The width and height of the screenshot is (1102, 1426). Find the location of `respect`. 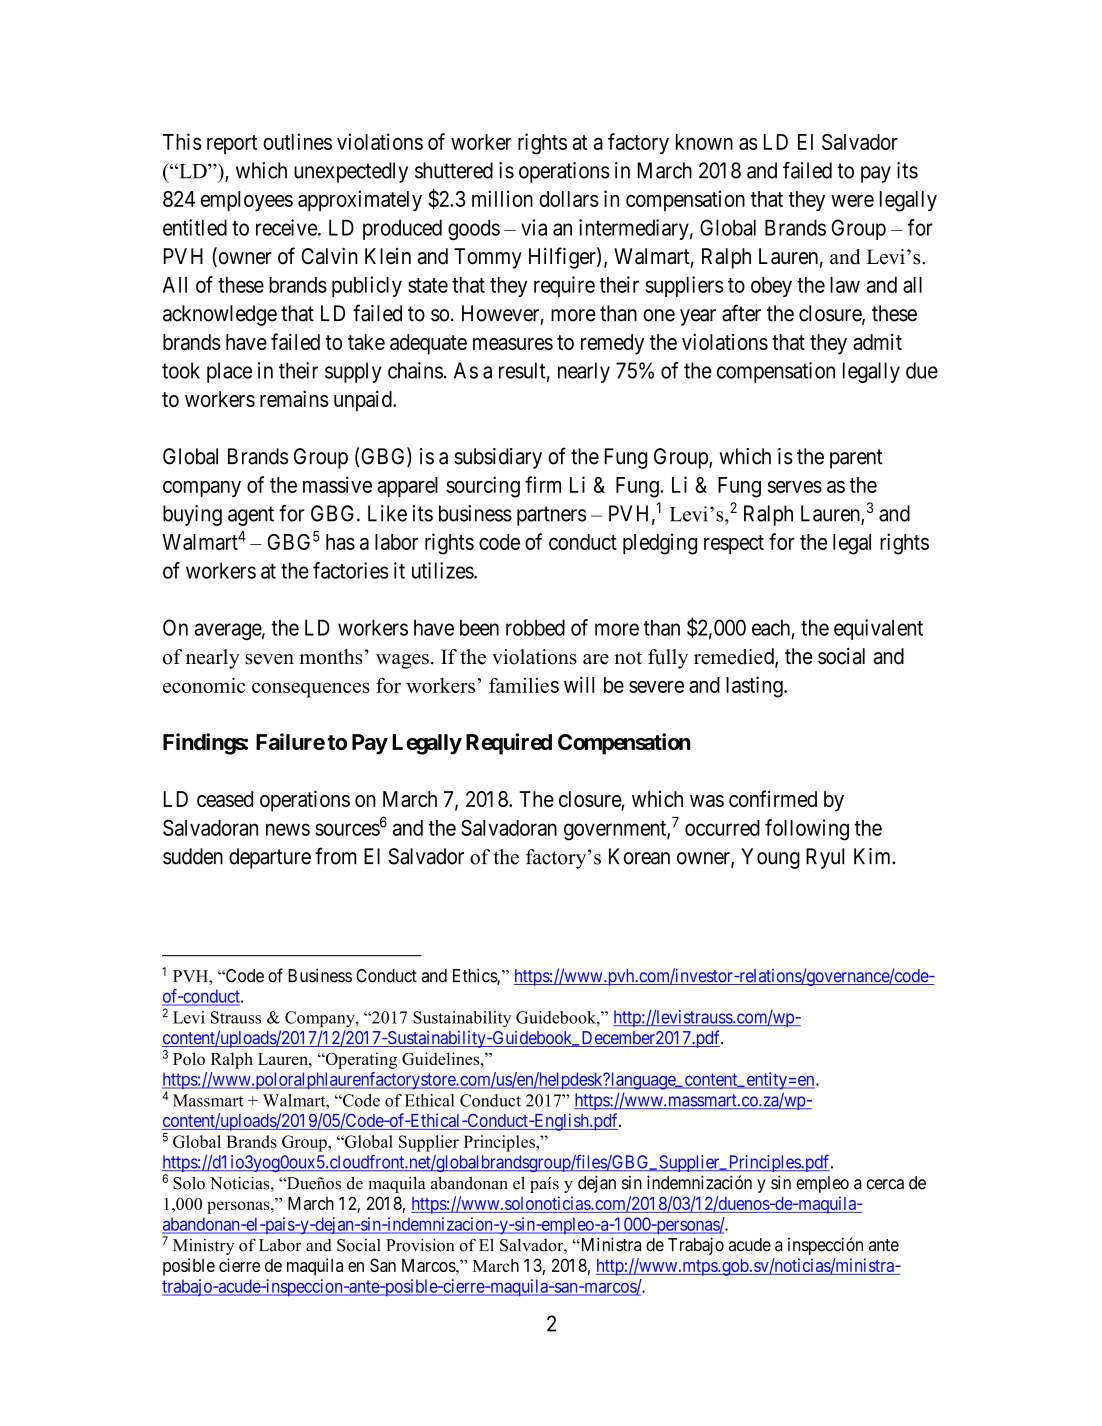

respect is located at coordinates (734, 544).
